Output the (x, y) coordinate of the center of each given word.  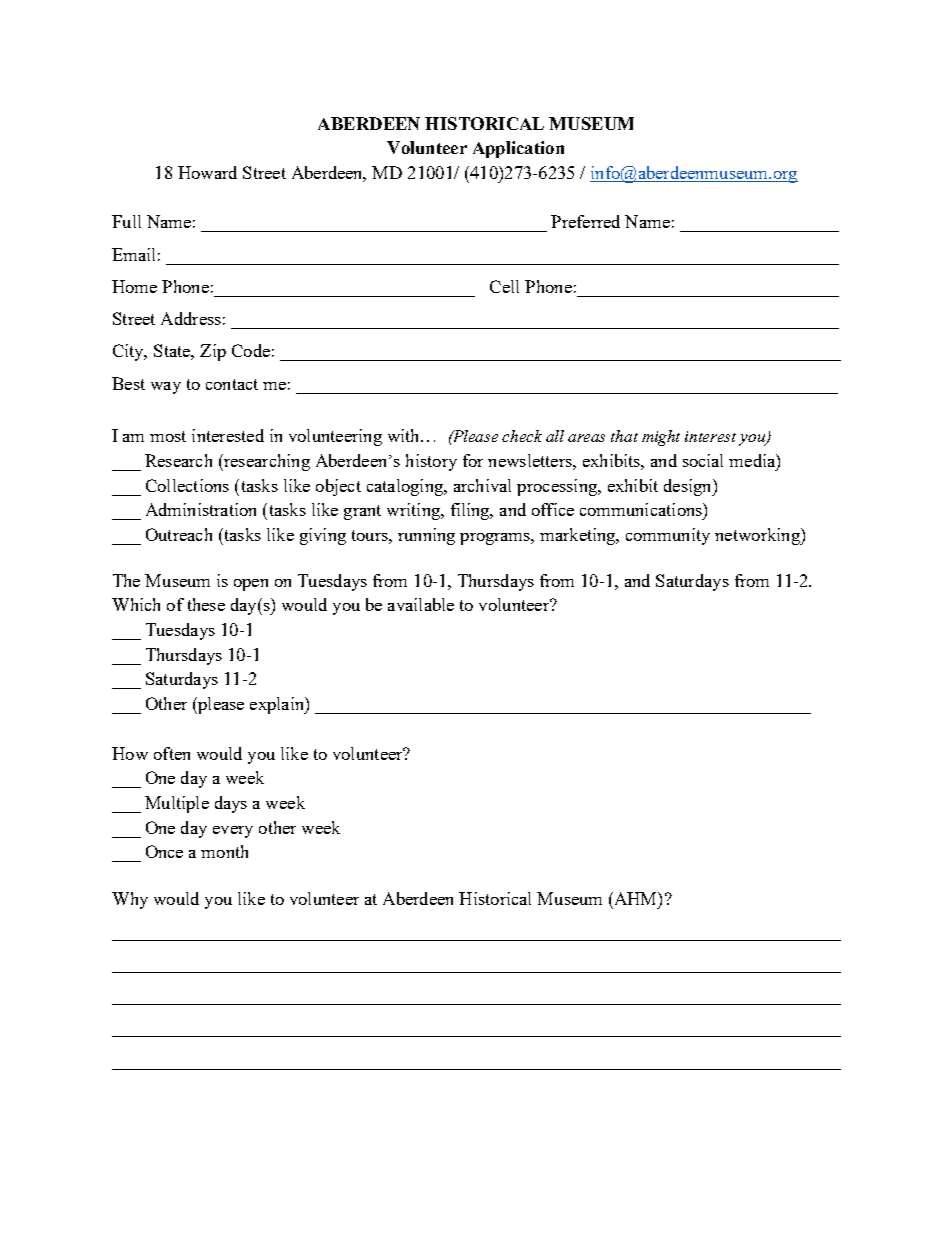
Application (518, 149)
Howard (207, 172)
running (426, 536)
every (233, 832)
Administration (201, 509)
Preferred (585, 221)
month (224, 851)
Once (164, 851)
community (668, 536)
